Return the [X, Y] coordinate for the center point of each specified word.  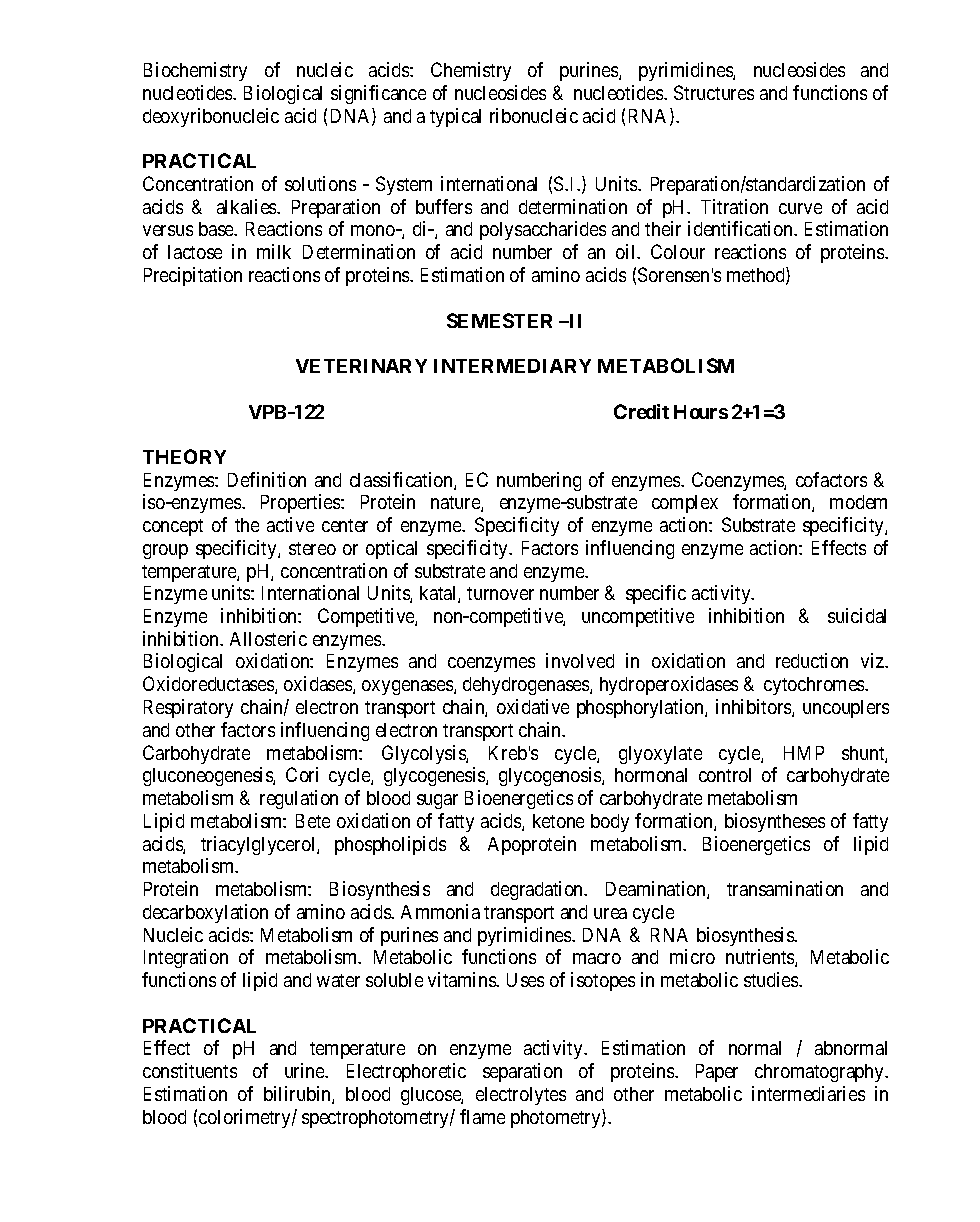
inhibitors [754, 708]
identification [741, 228]
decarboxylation [205, 913]
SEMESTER [499, 320]
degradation [538, 890]
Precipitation [193, 276]
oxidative [533, 706]
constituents [190, 1070]
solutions [320, 183]
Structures [714, 92]
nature [456, 504]
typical [455, 117]
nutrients [761, 958]
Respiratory [188, 708]
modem [858, 502]
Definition [267, 479]
